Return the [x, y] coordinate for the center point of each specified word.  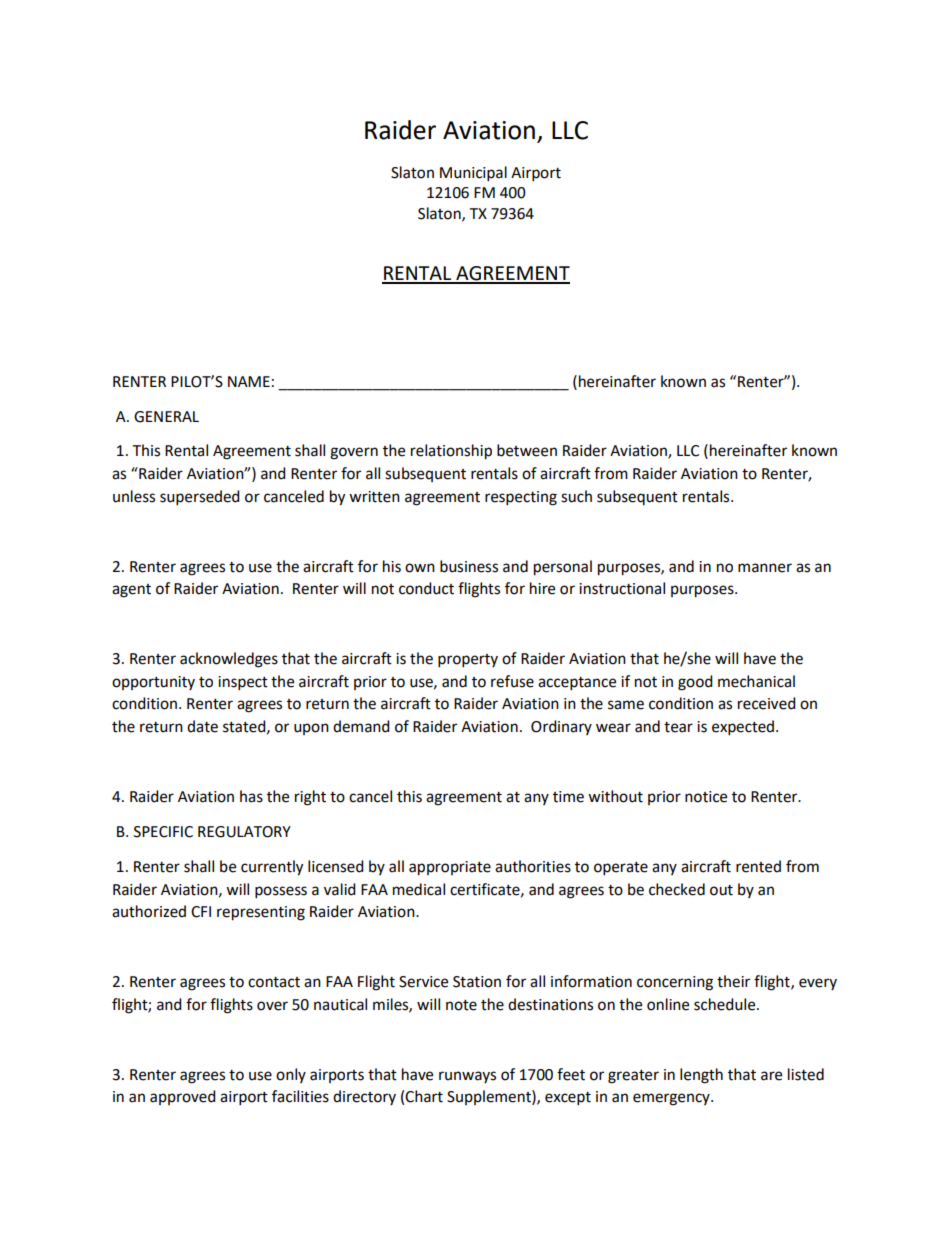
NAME [249, 381]
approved [183, 1097]
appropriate [450, 868]
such [576, 496]
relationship [451, 452]
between [527, 450]
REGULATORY [244, 832]
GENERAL [166, 417]
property [468, 661]
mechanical [756, 681]
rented [758, 866]
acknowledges [229, 660]
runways [467, 1077]
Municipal [473, 174]
